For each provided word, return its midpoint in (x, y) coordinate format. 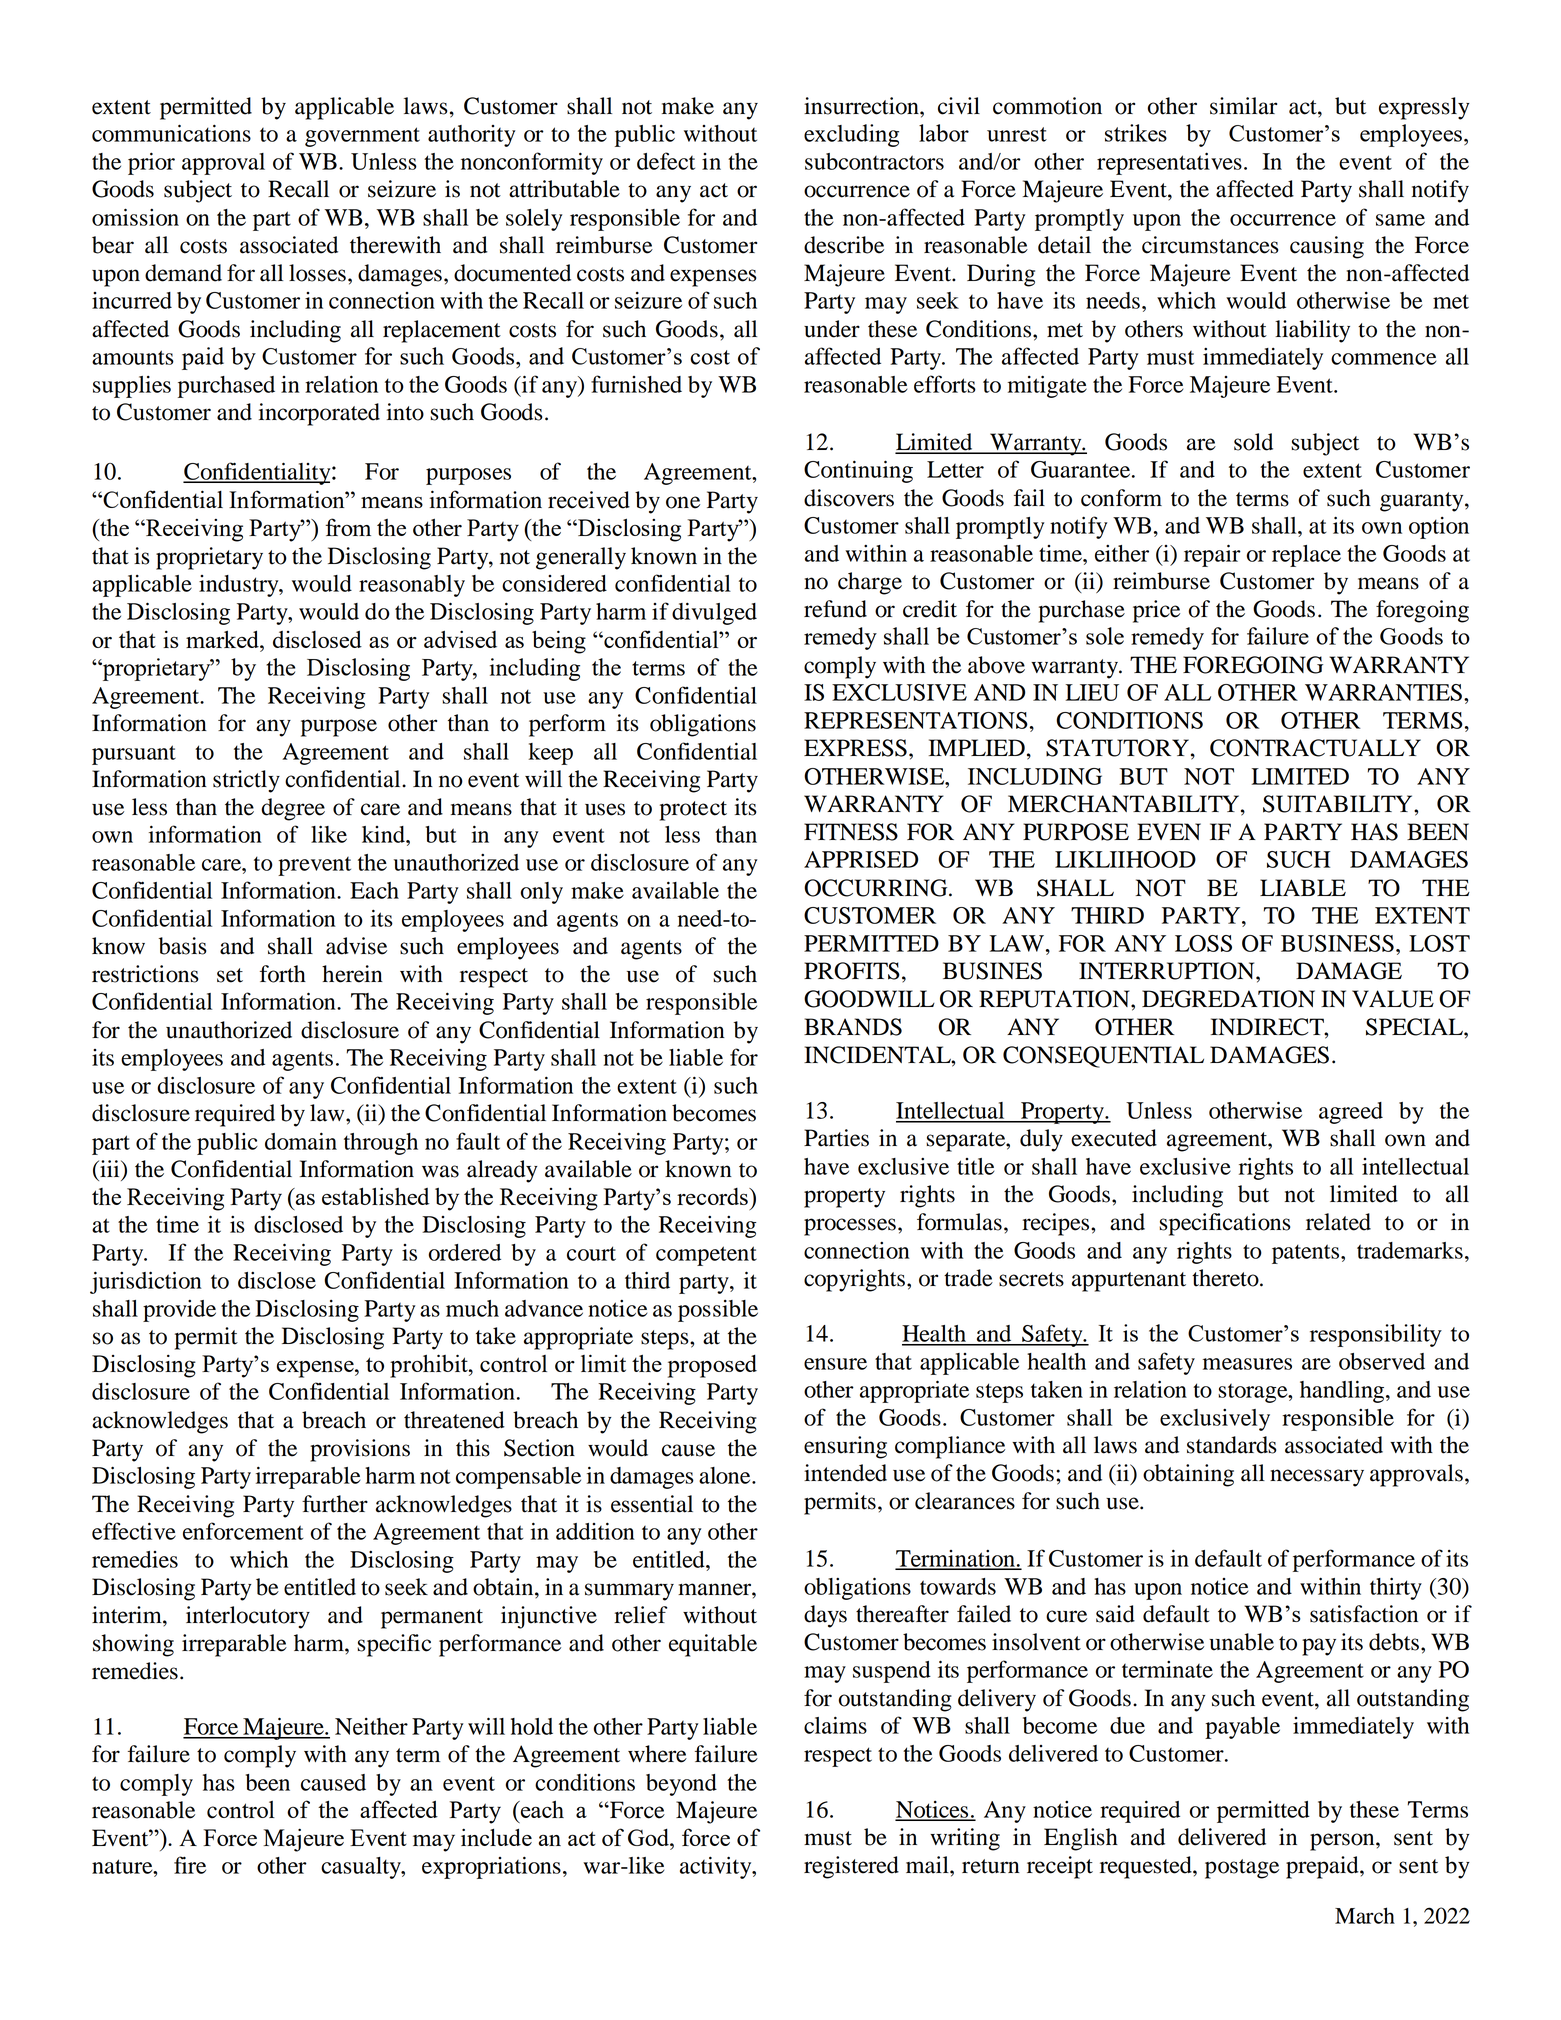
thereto (1226, 1278)
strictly (246, 781)
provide (179, 1311)
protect (693, 811)
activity (717, 1867)
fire (190, 1865)
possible (718, 1311)
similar (1243, 106)
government (362, 137)
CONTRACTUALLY (1315, 748)
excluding (851, 135)
